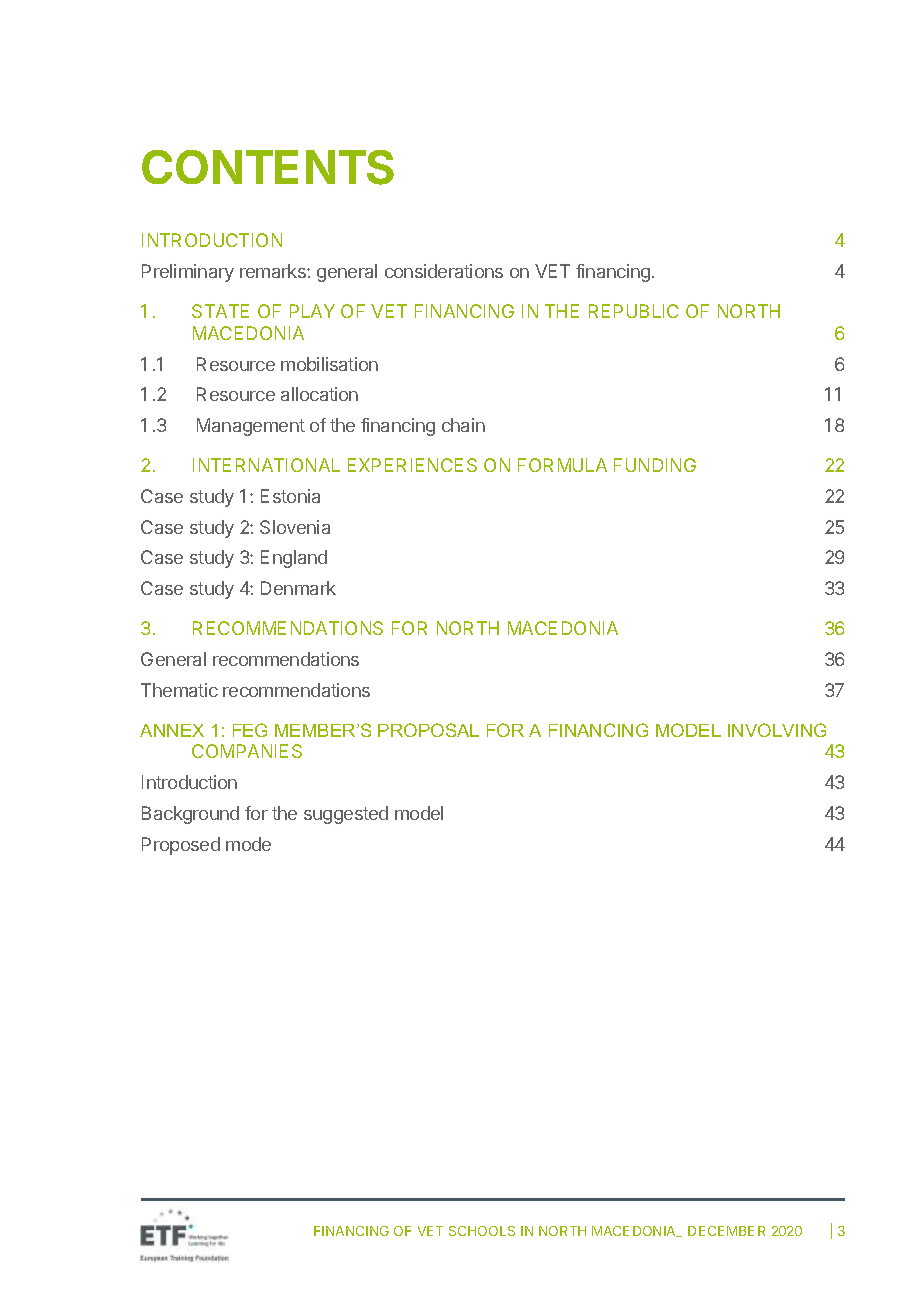  What do you see at coordinates (482, 1231) in the screenshot?
I see `SCHOOLS` at bounding box center [482, 1231].
